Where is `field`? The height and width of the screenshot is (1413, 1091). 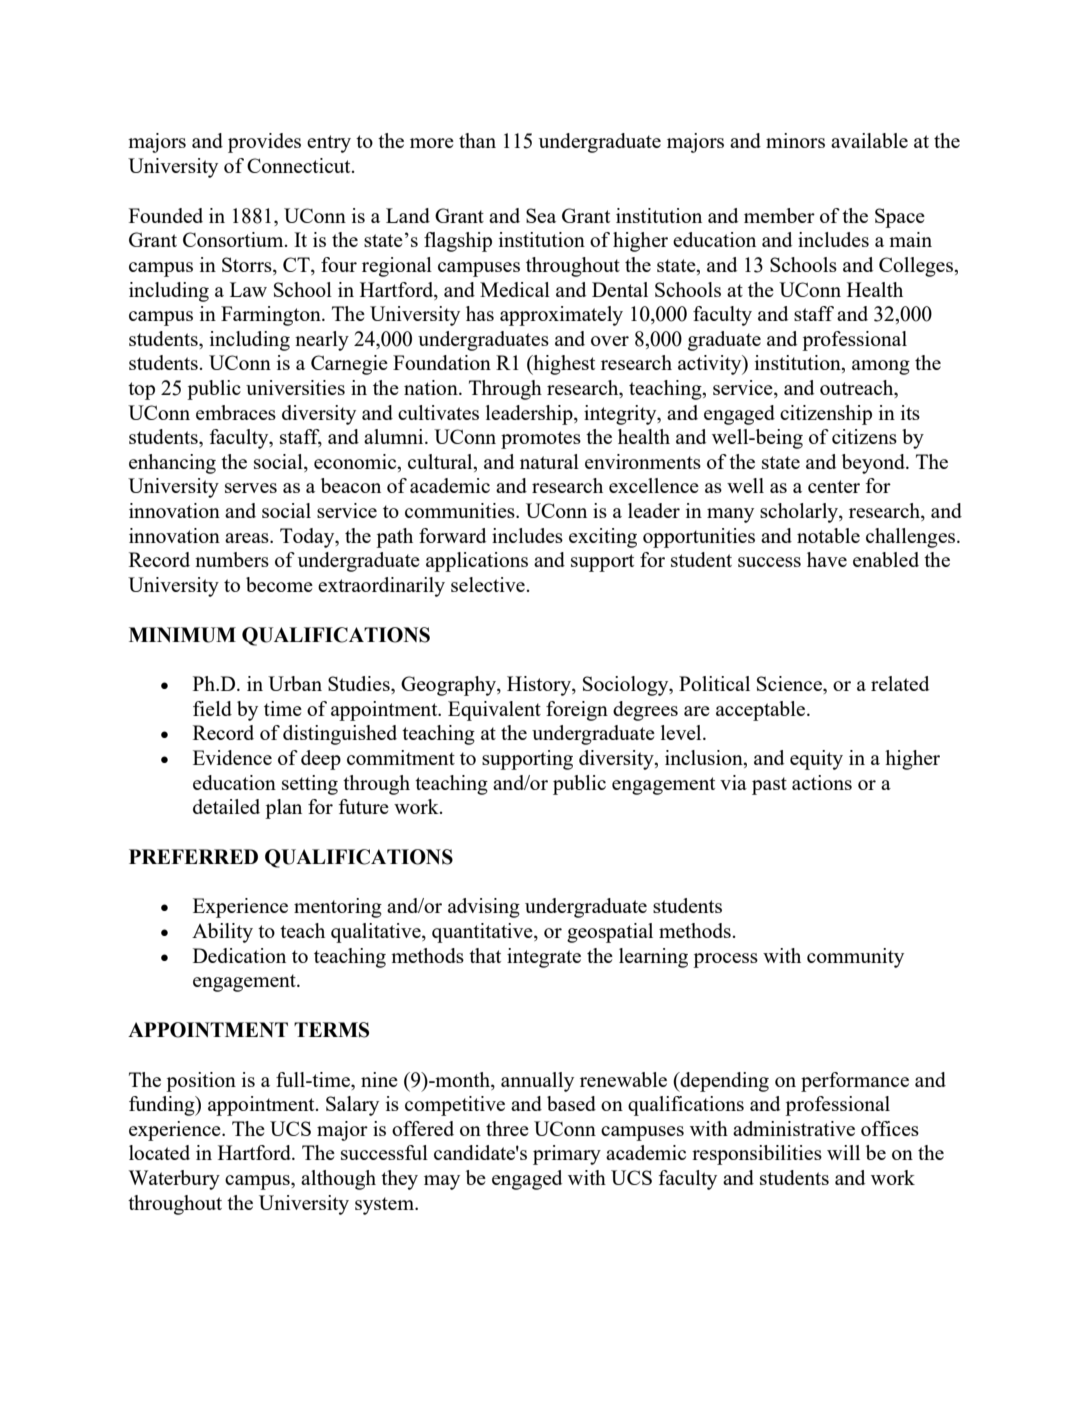 field is located at coordinates (212, 708).
